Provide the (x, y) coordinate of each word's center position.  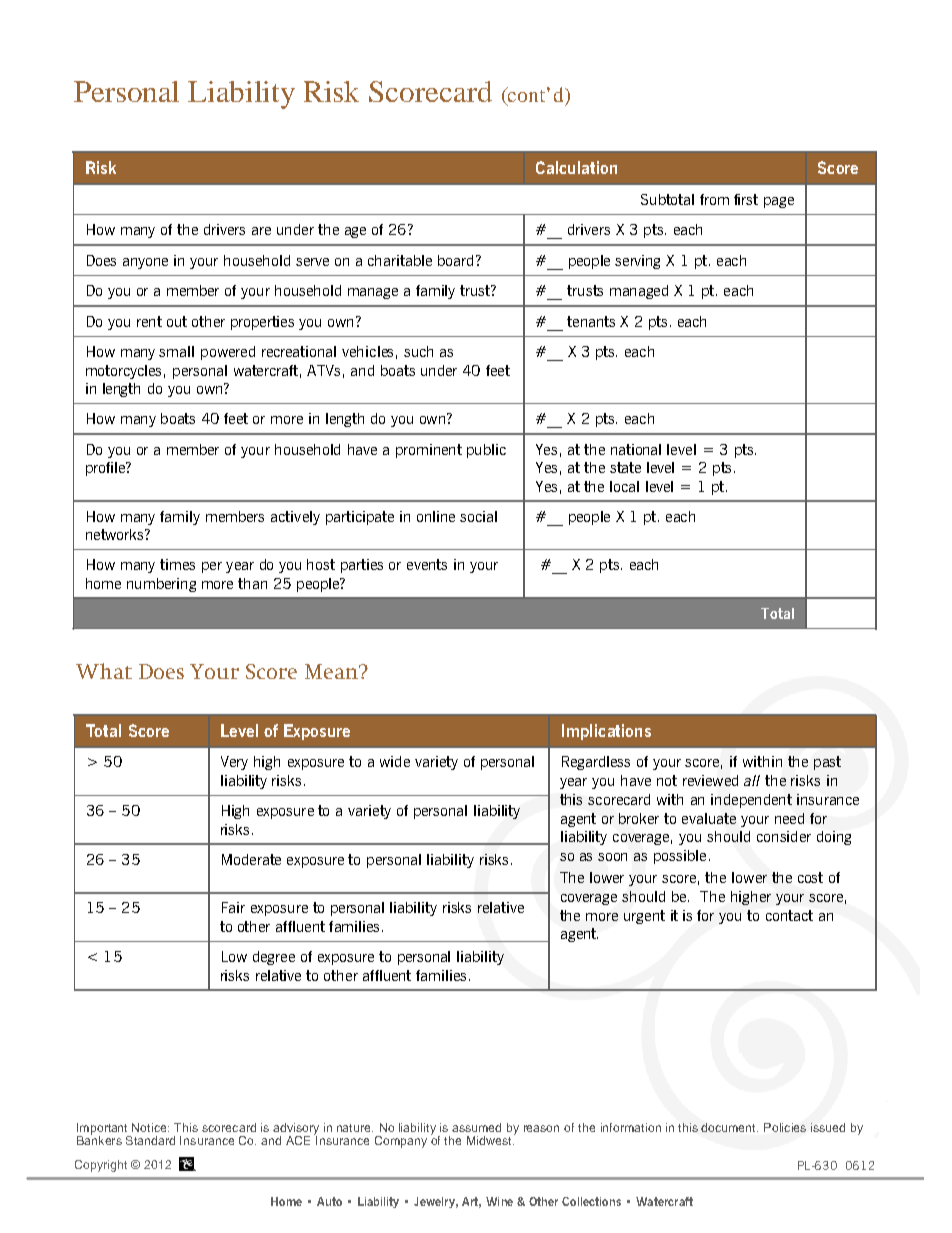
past (827, 763)
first (746, 199)
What (104, 671)
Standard (150, 1140)
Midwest (490, 1140)
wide (395, 761)
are (261, 231)
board (455, 260)
